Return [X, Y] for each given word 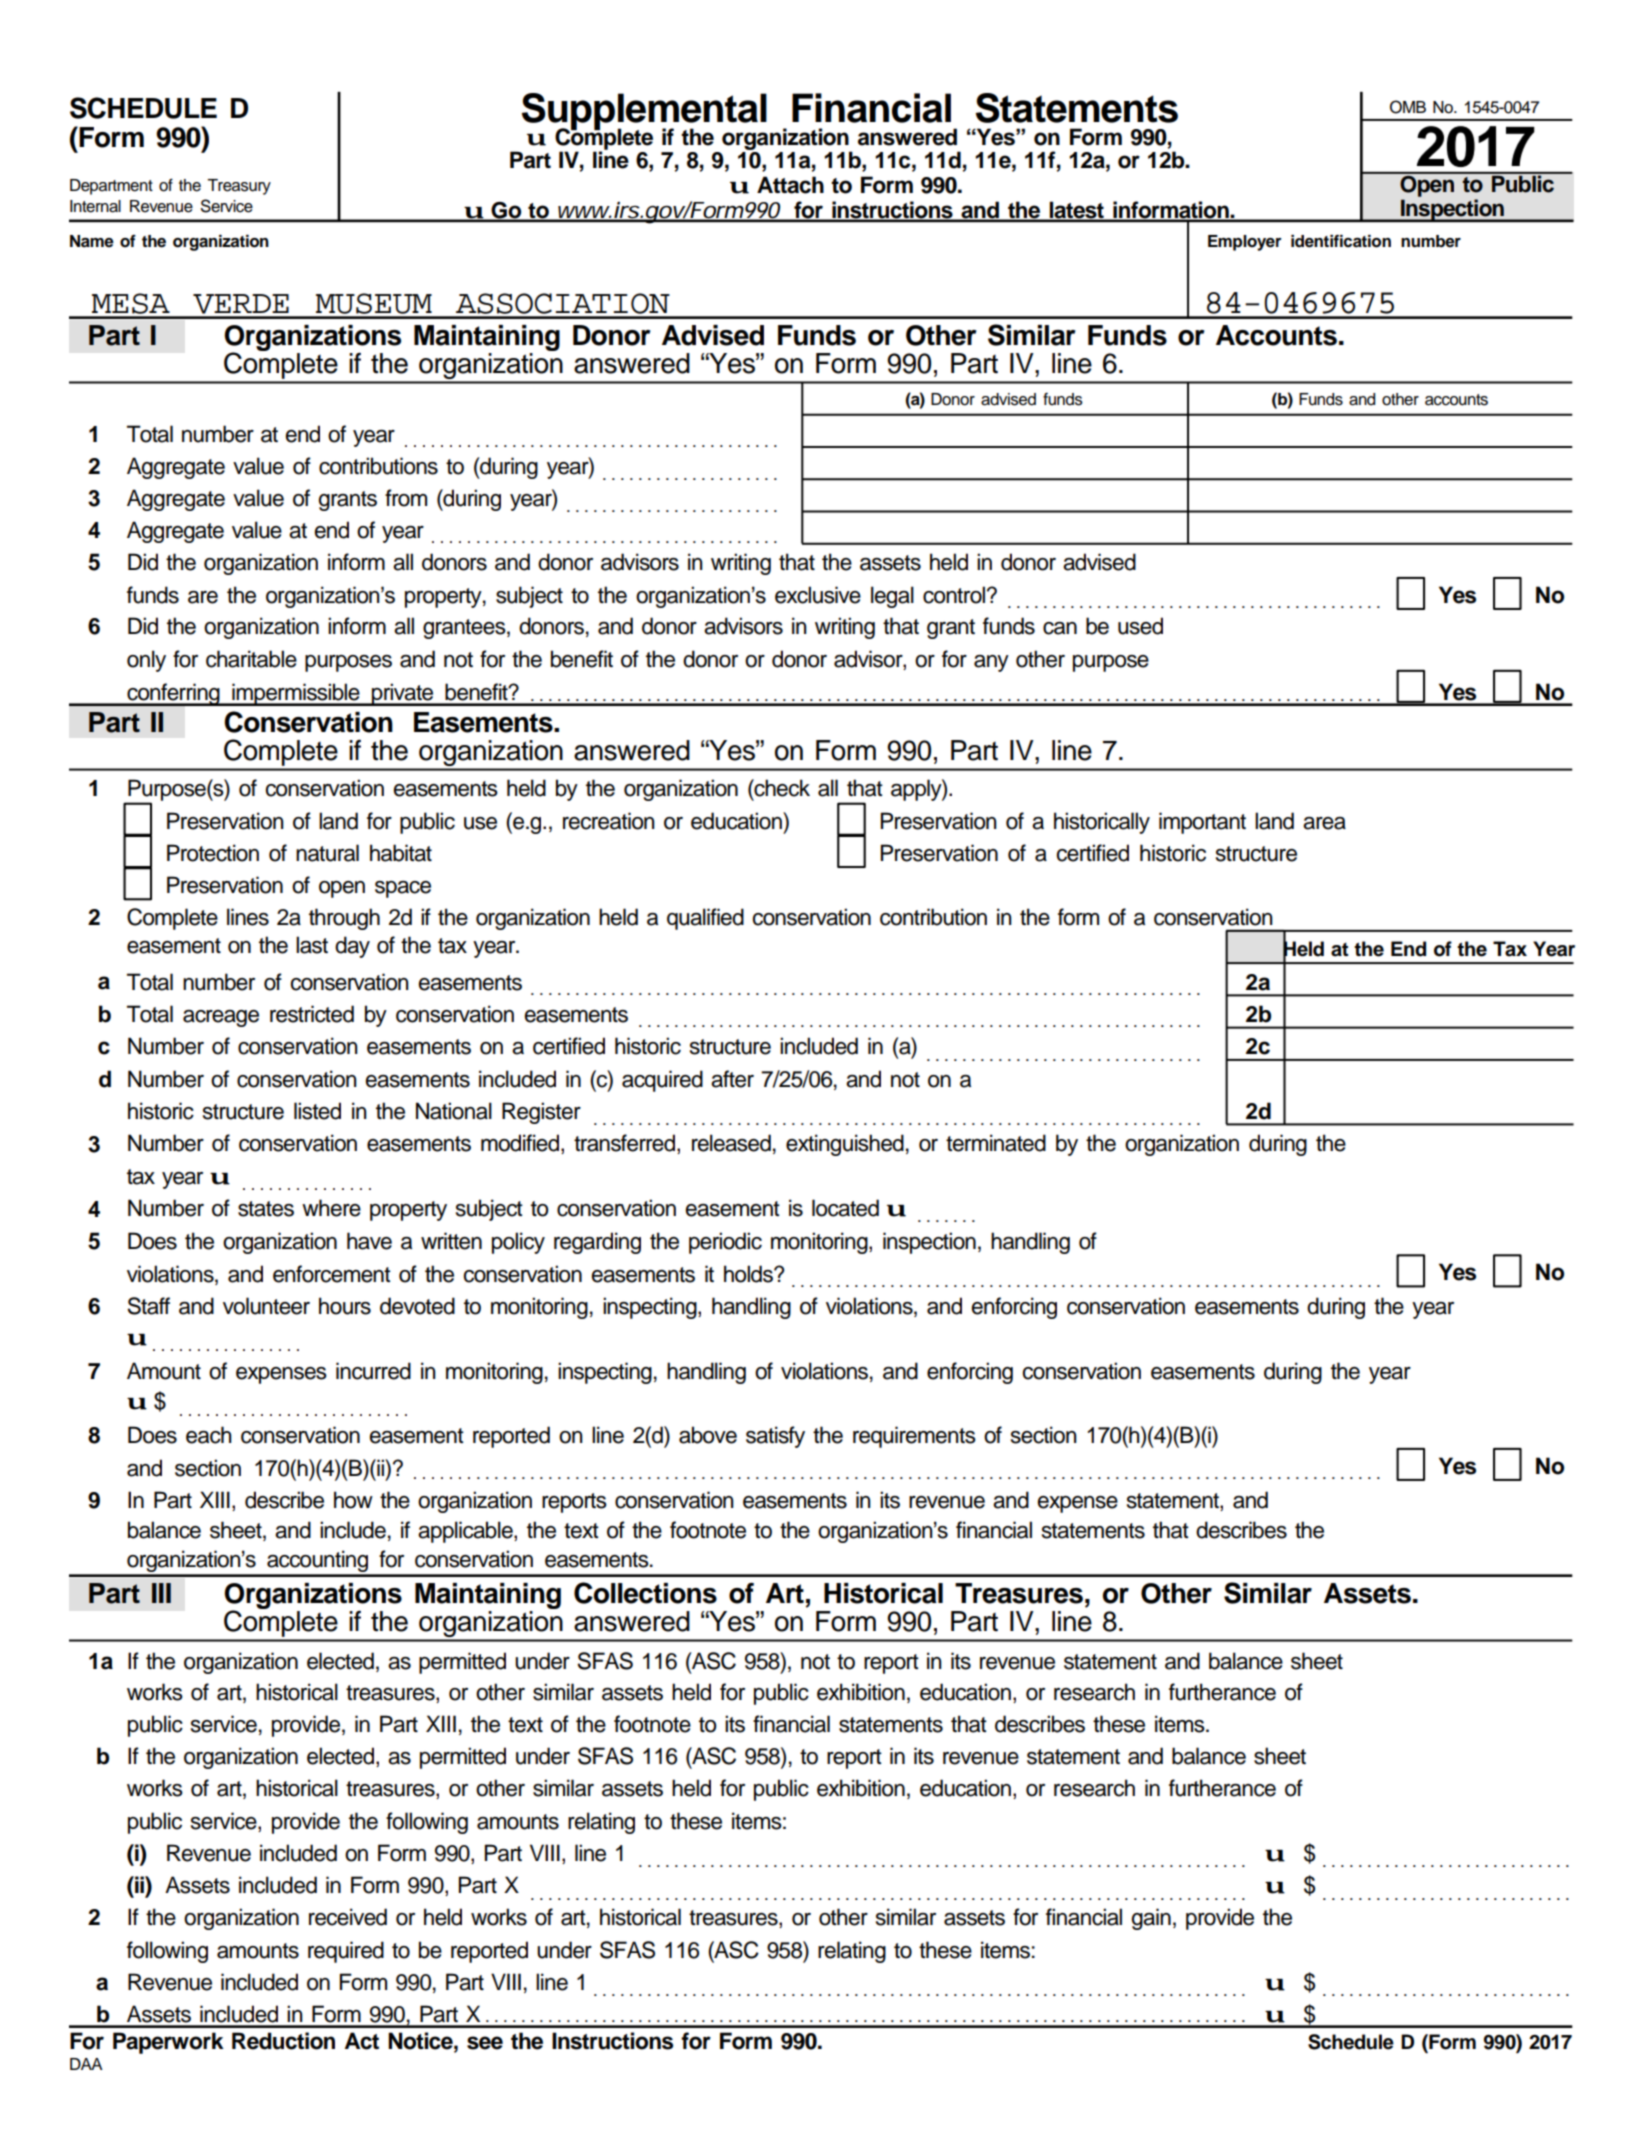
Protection [213, 853]
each [209, 1435]
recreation [609, 821]
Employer [1245, 243]
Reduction [283, 2041]
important [1202, 823]
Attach [790, 185]
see [485, 2043]
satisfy [775, 1437]
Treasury [239, 187]
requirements [914, 1437]
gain [1151, 1919]
